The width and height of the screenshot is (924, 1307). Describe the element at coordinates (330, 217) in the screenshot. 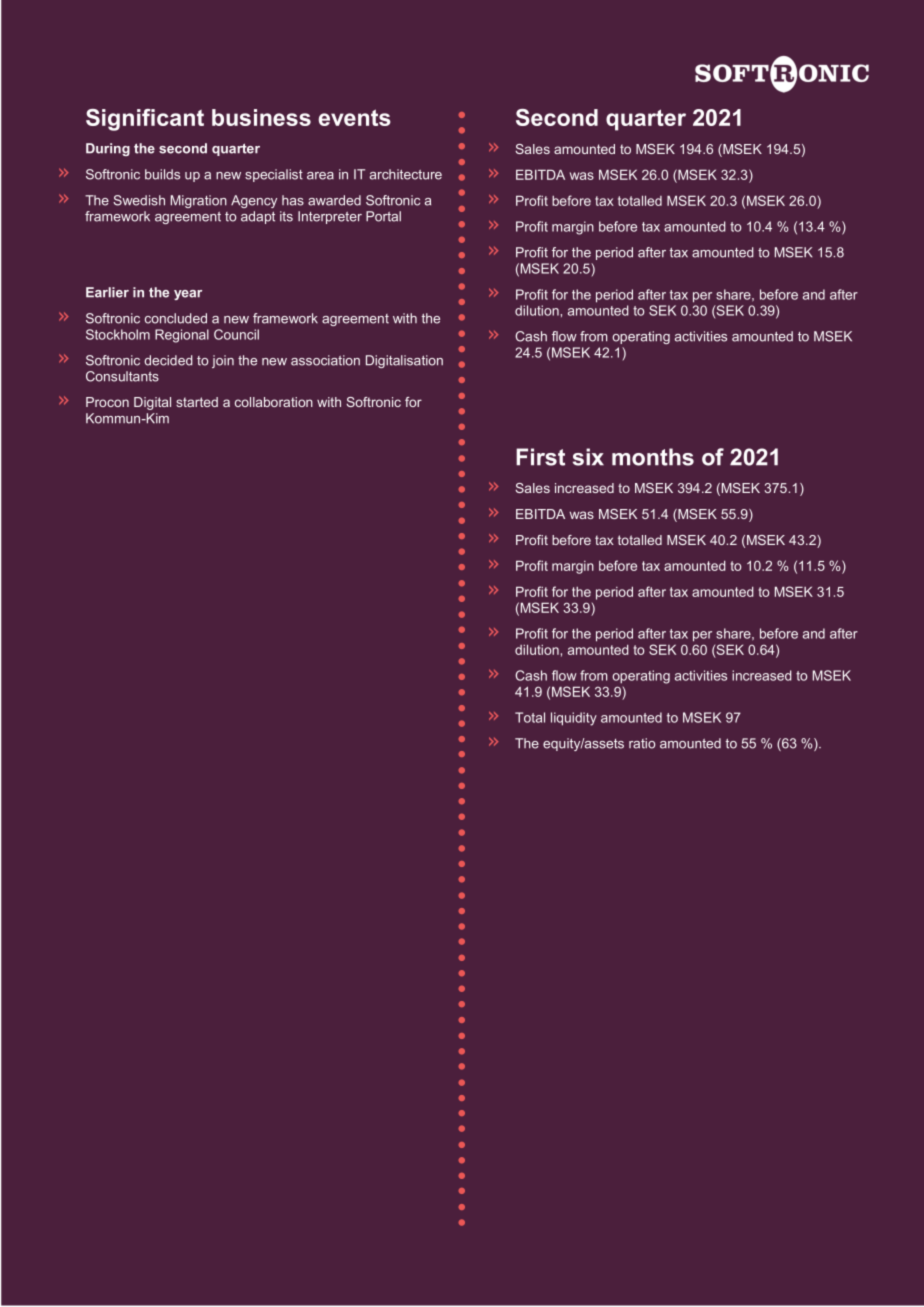

I see `Interpreter` at that location.
